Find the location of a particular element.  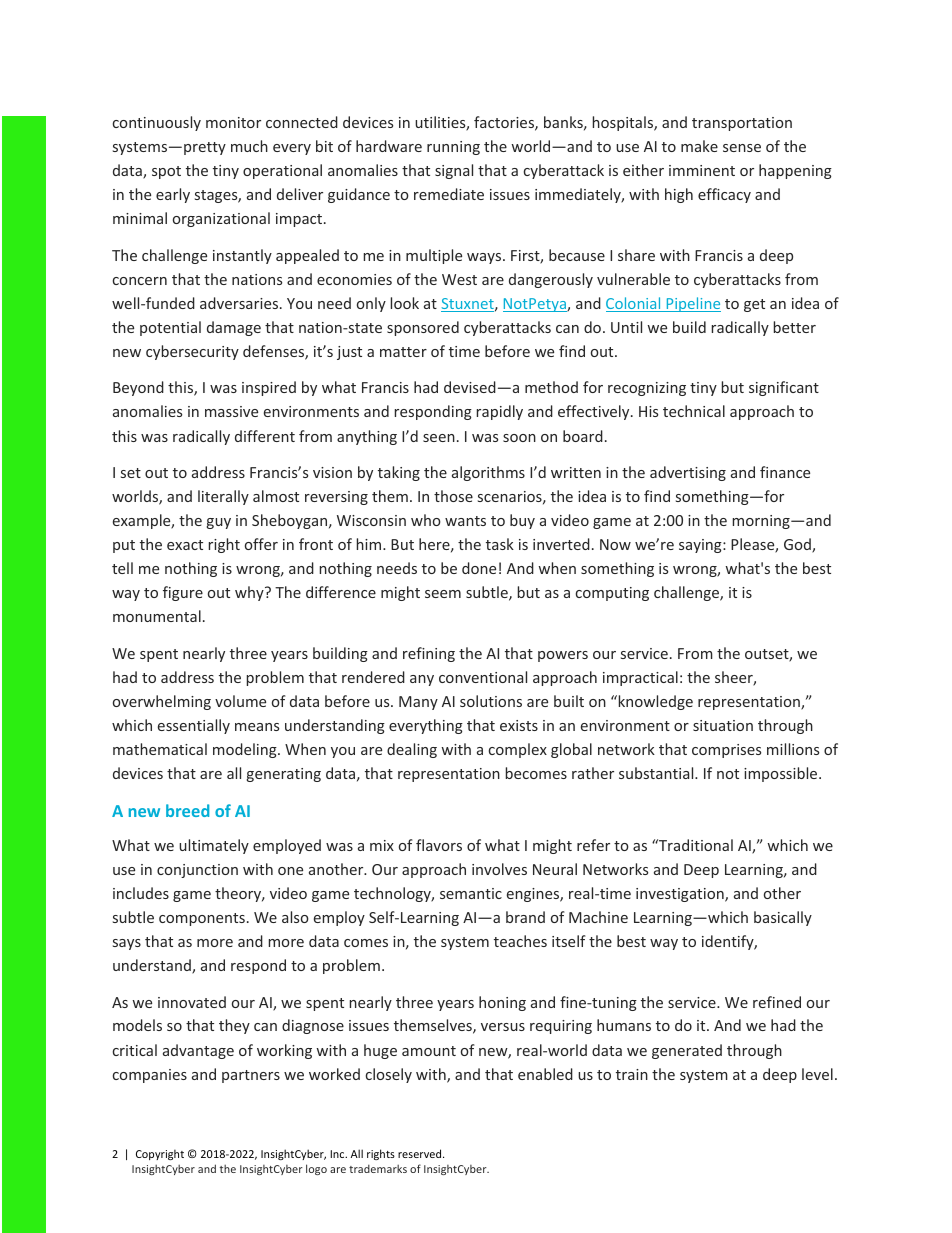

running is located at coordinates (453, 148).
